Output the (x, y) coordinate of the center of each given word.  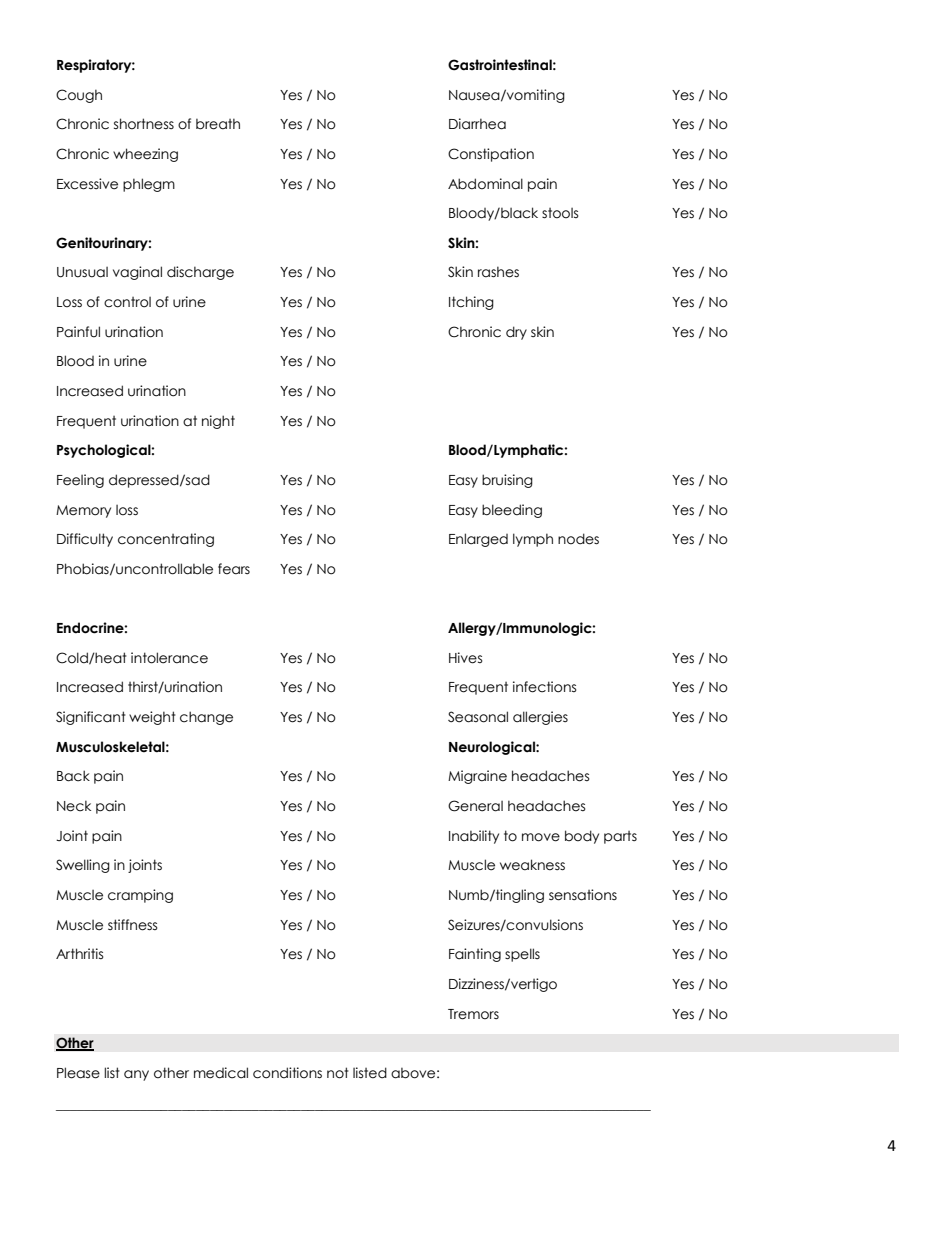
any (136, 1075)
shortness (144, 124)
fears (234, 569)
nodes (578, 539)
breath (218, 124)
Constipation (491, 155)
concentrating (166, 540)
